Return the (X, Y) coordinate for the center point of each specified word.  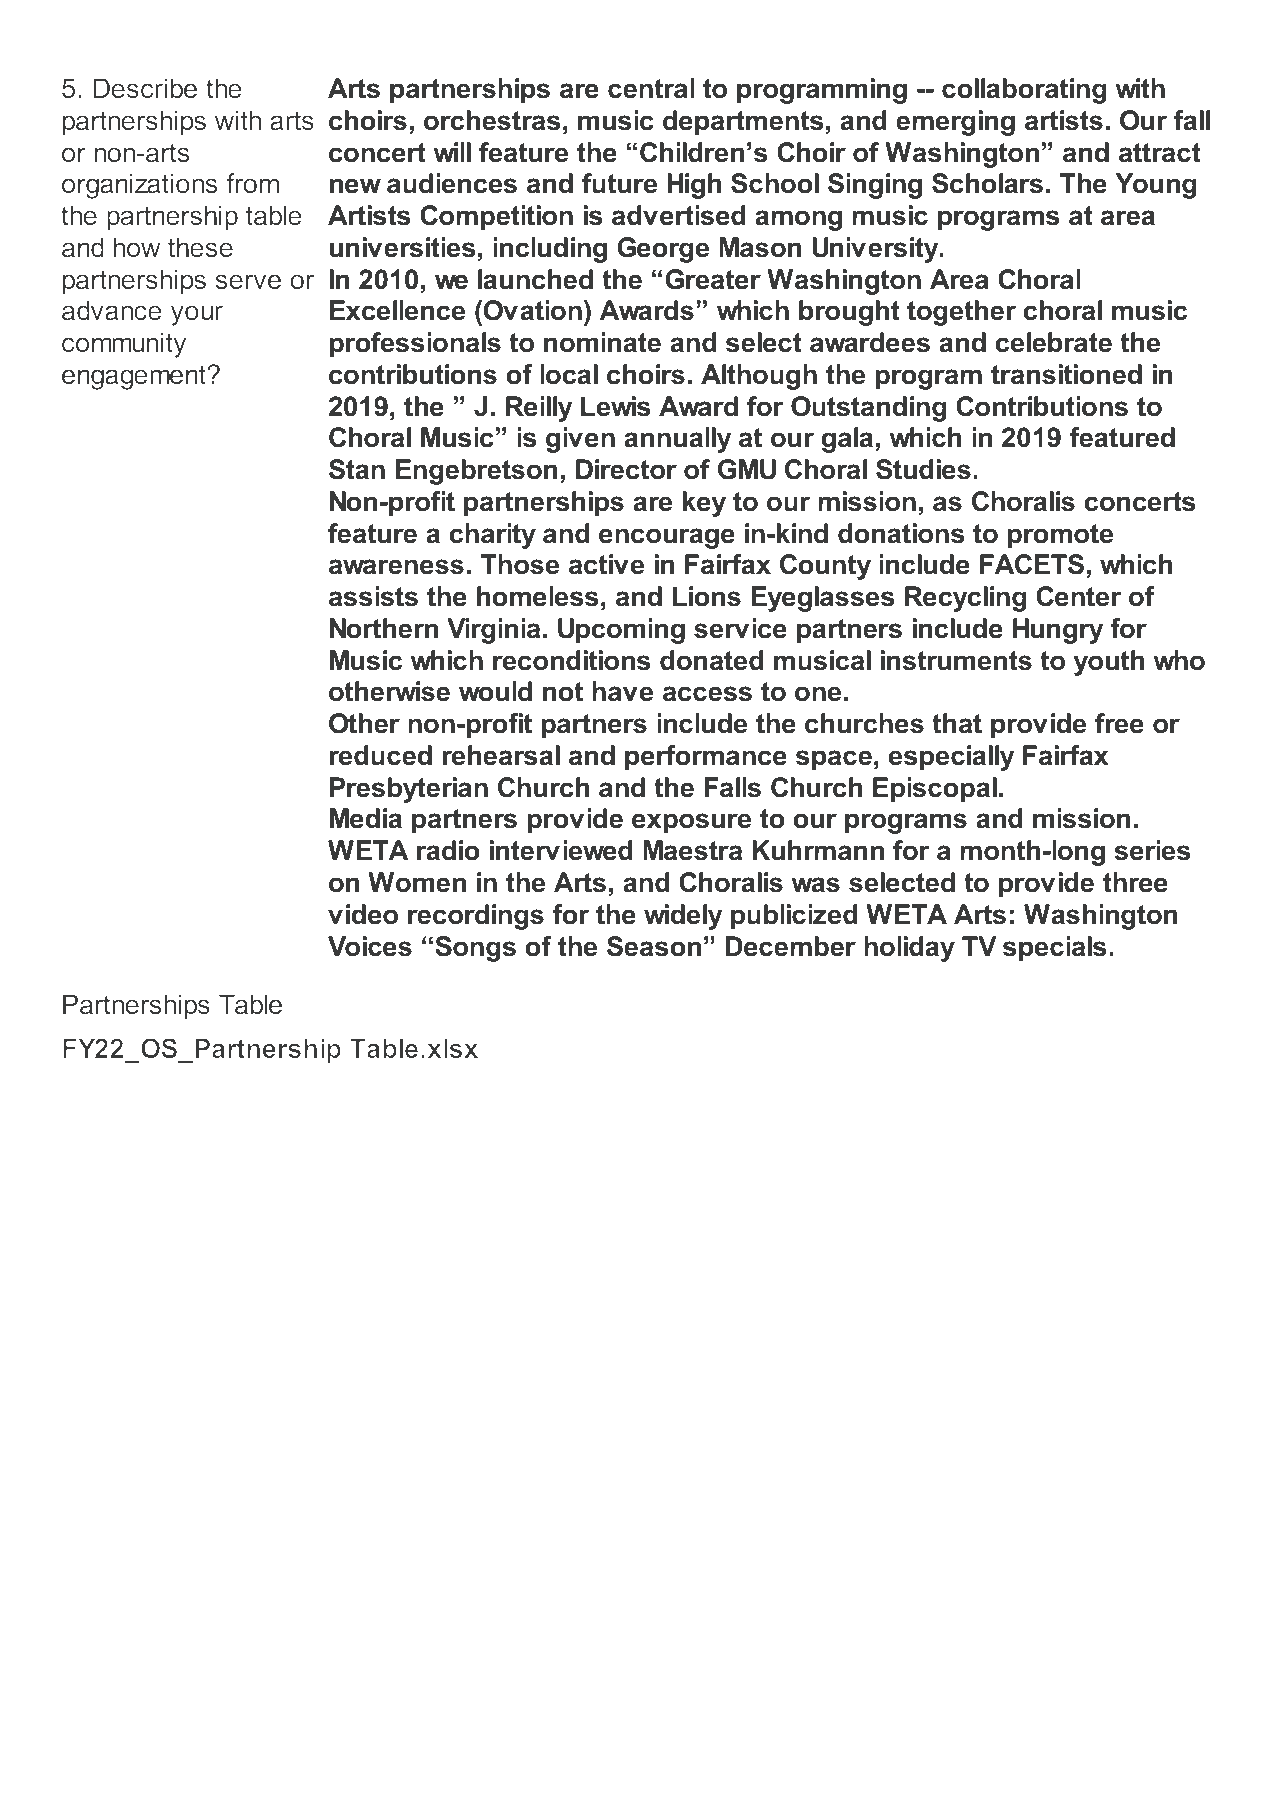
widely (683, 917)
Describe (145, 88)
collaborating (1024, 91)
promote (1060, 536)
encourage (667, 538)
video (363, 914)
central (651, 88)
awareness (396, 567)
